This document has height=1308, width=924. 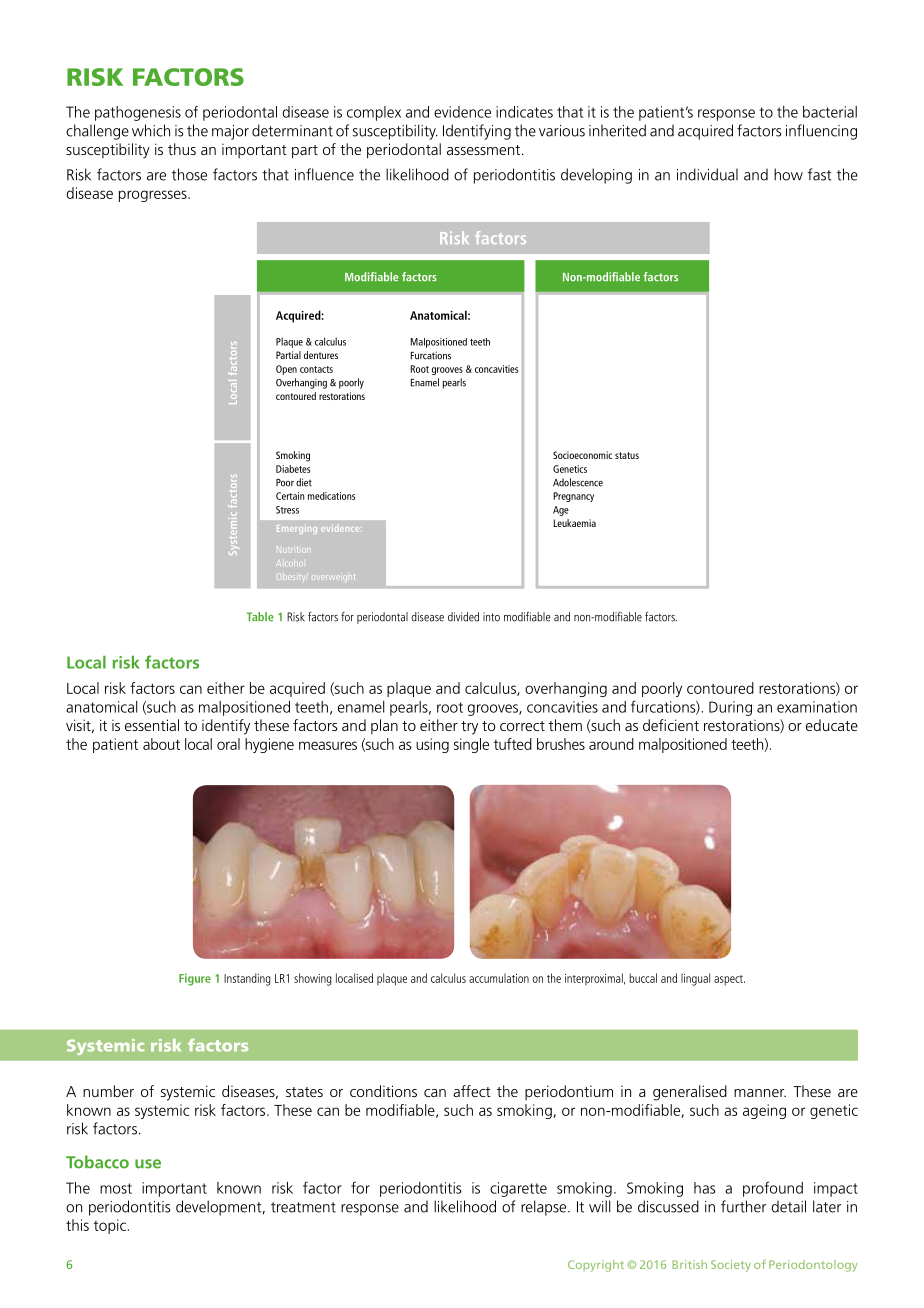 What do you see at coordinates (182, 149) in the document?
I see `thus` at bounding box center [182, 149].
